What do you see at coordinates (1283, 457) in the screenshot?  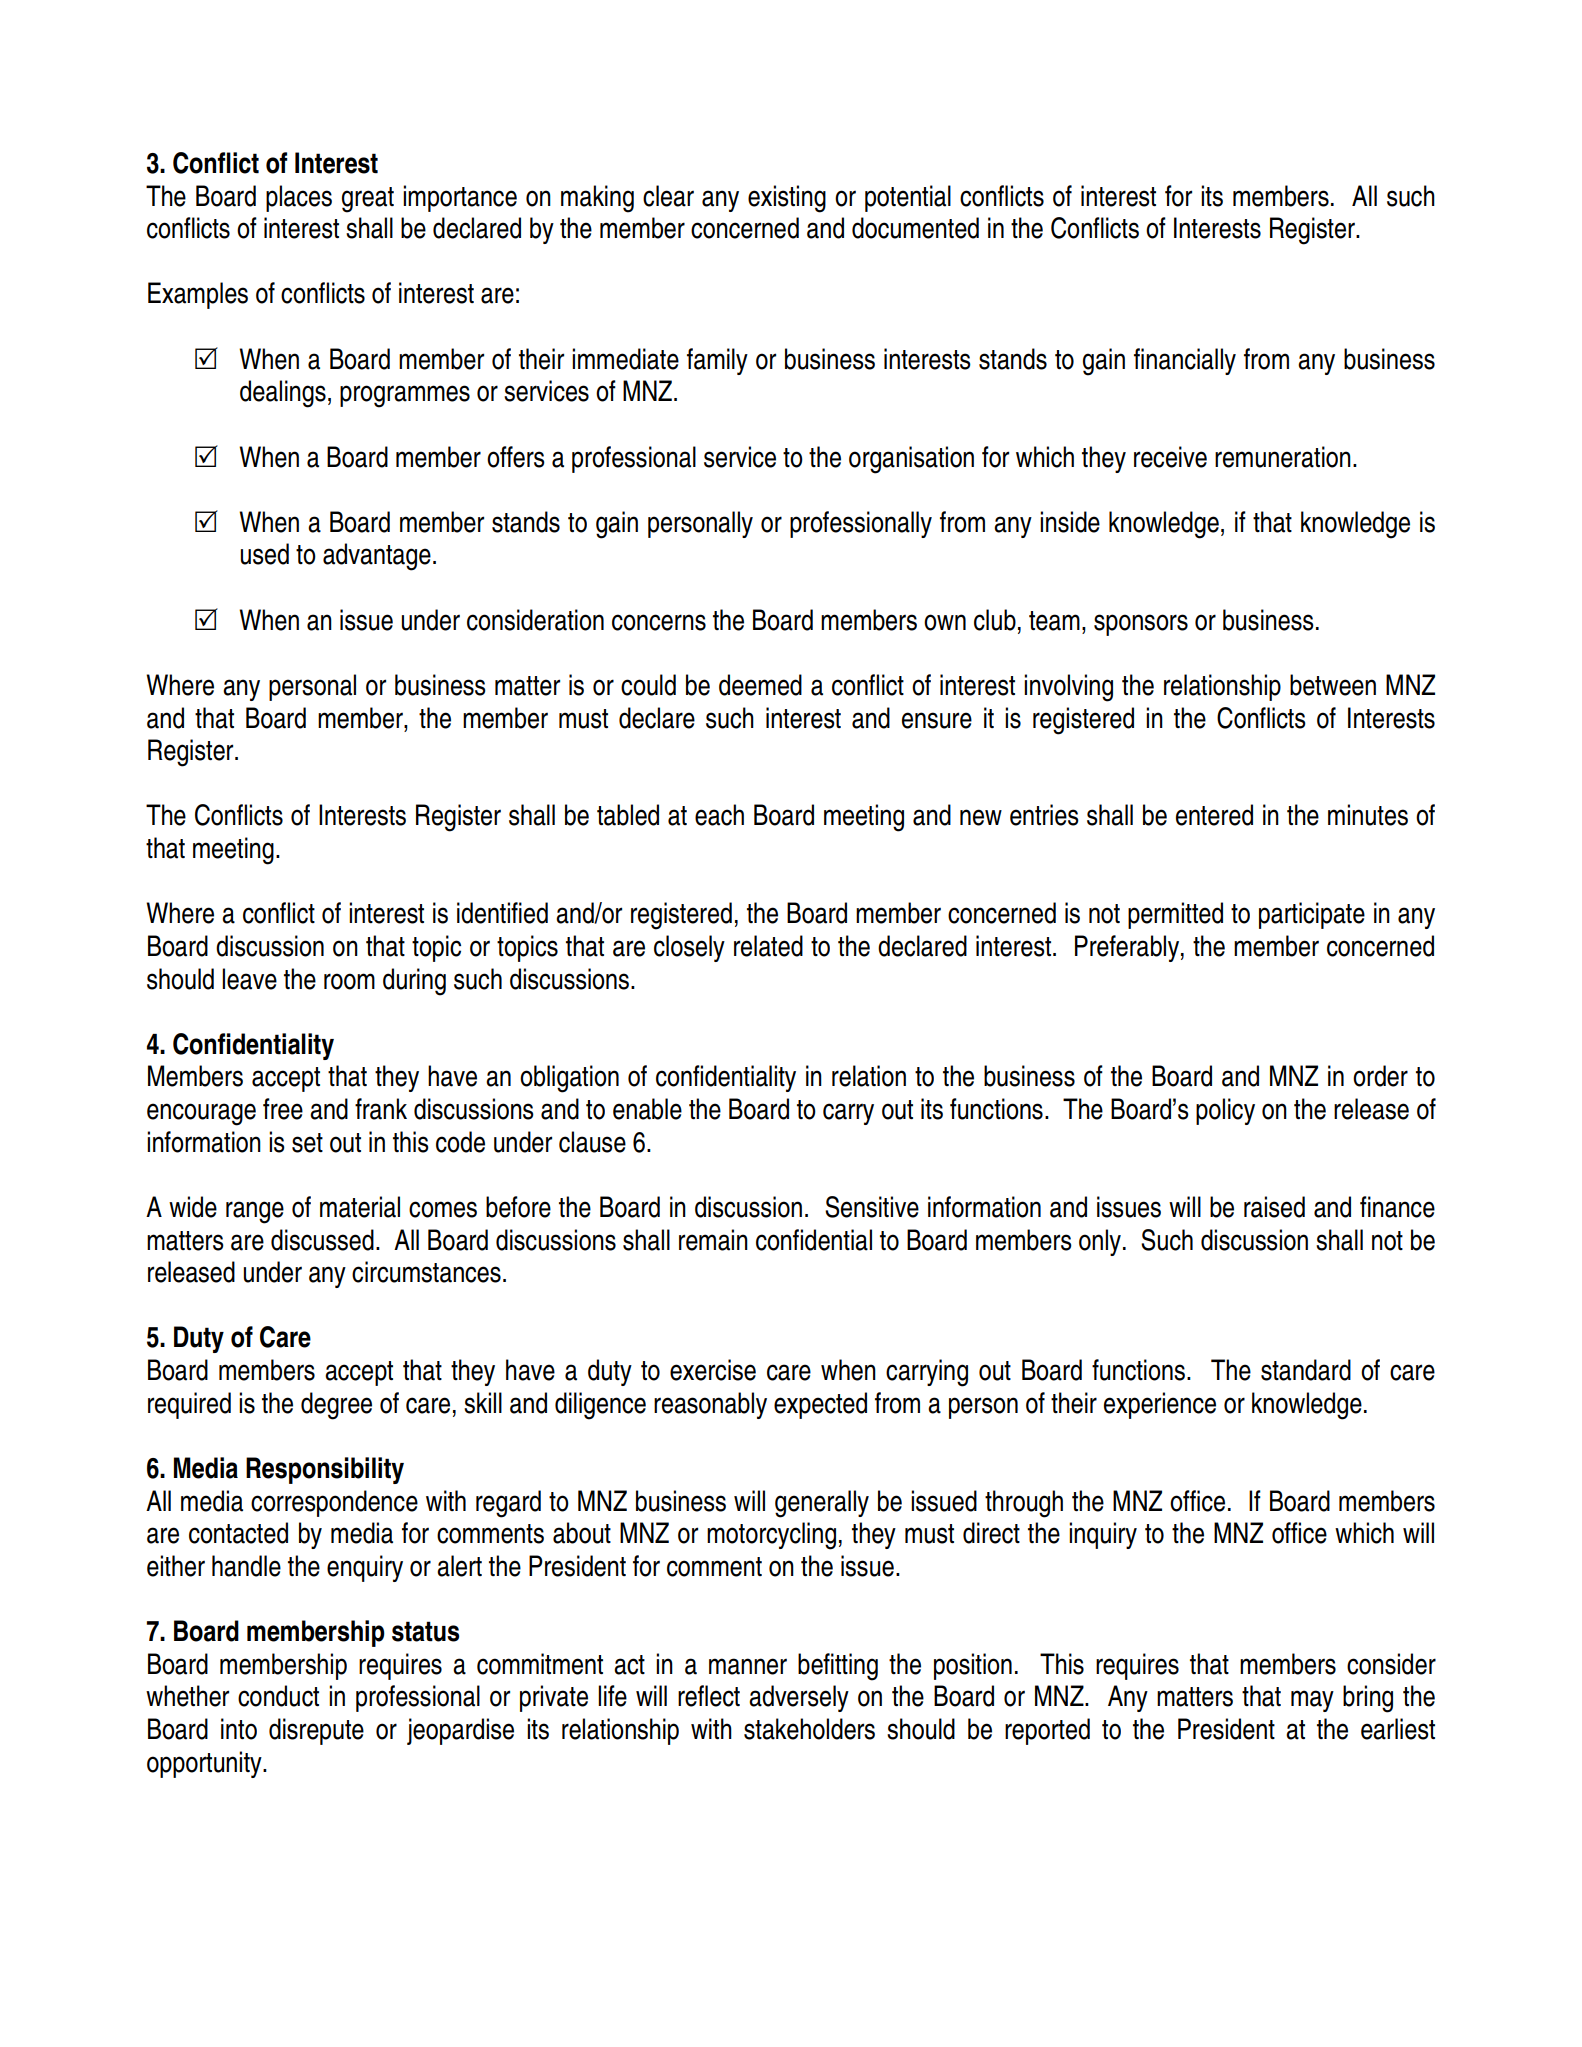 I see `remuneration` at bounding box center [1283, 457].
